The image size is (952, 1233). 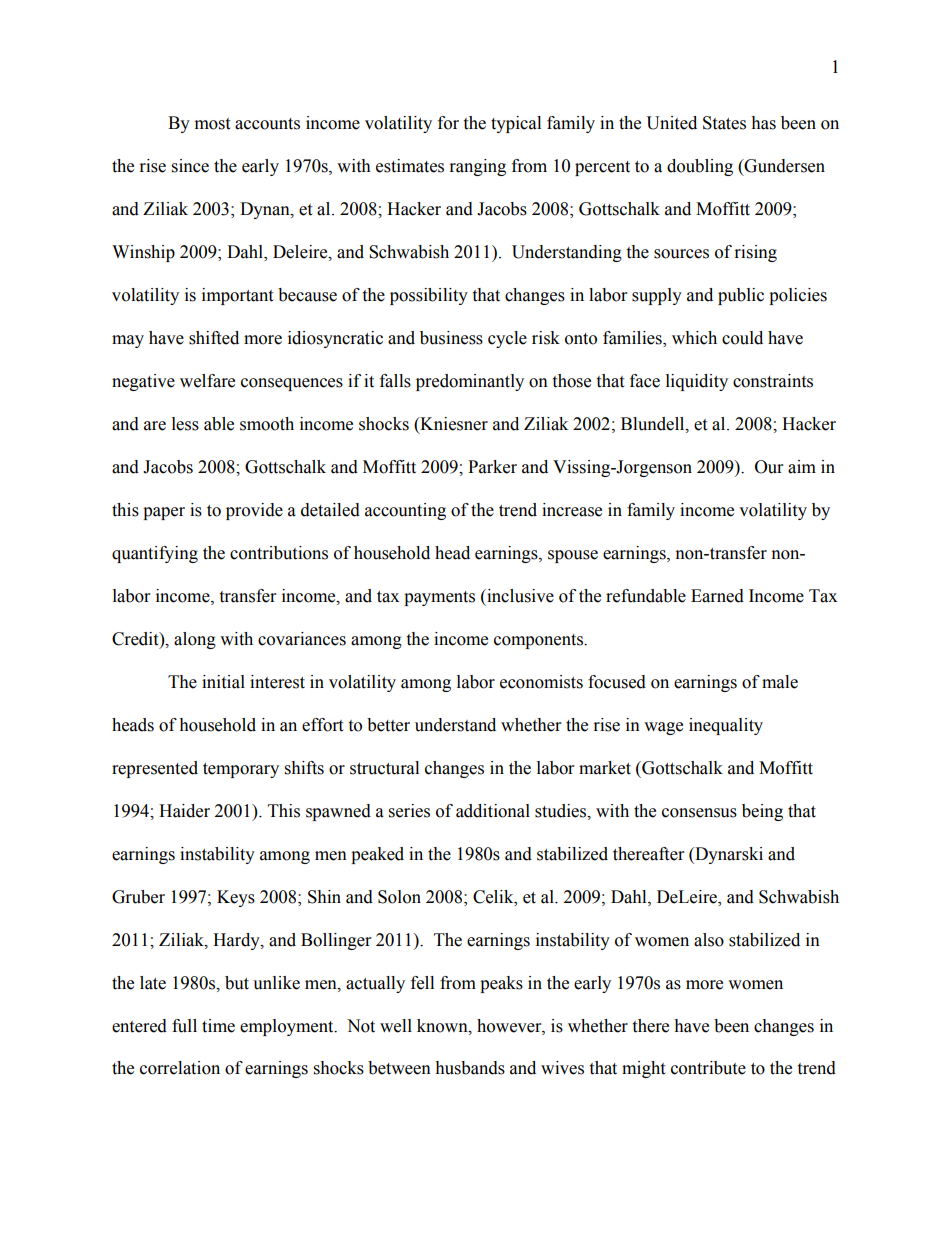 I want to click on contribute, so click(x=708, y=1068).
